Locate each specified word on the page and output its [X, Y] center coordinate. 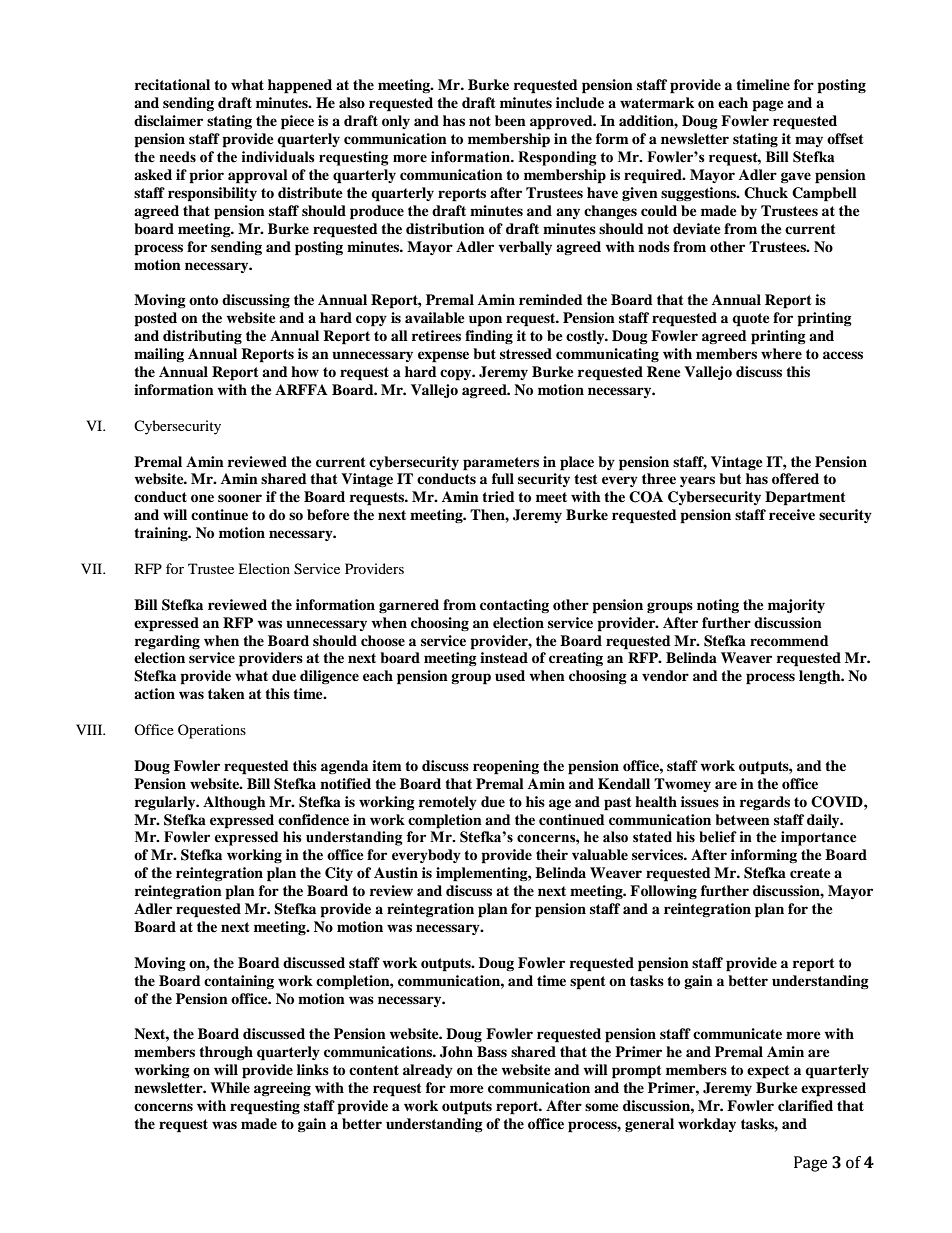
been [510, 120]
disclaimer [168, 120]
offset [845, 138]
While [230, 1087]
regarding [167, 642]
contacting [514, 606]
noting [718, 606]
